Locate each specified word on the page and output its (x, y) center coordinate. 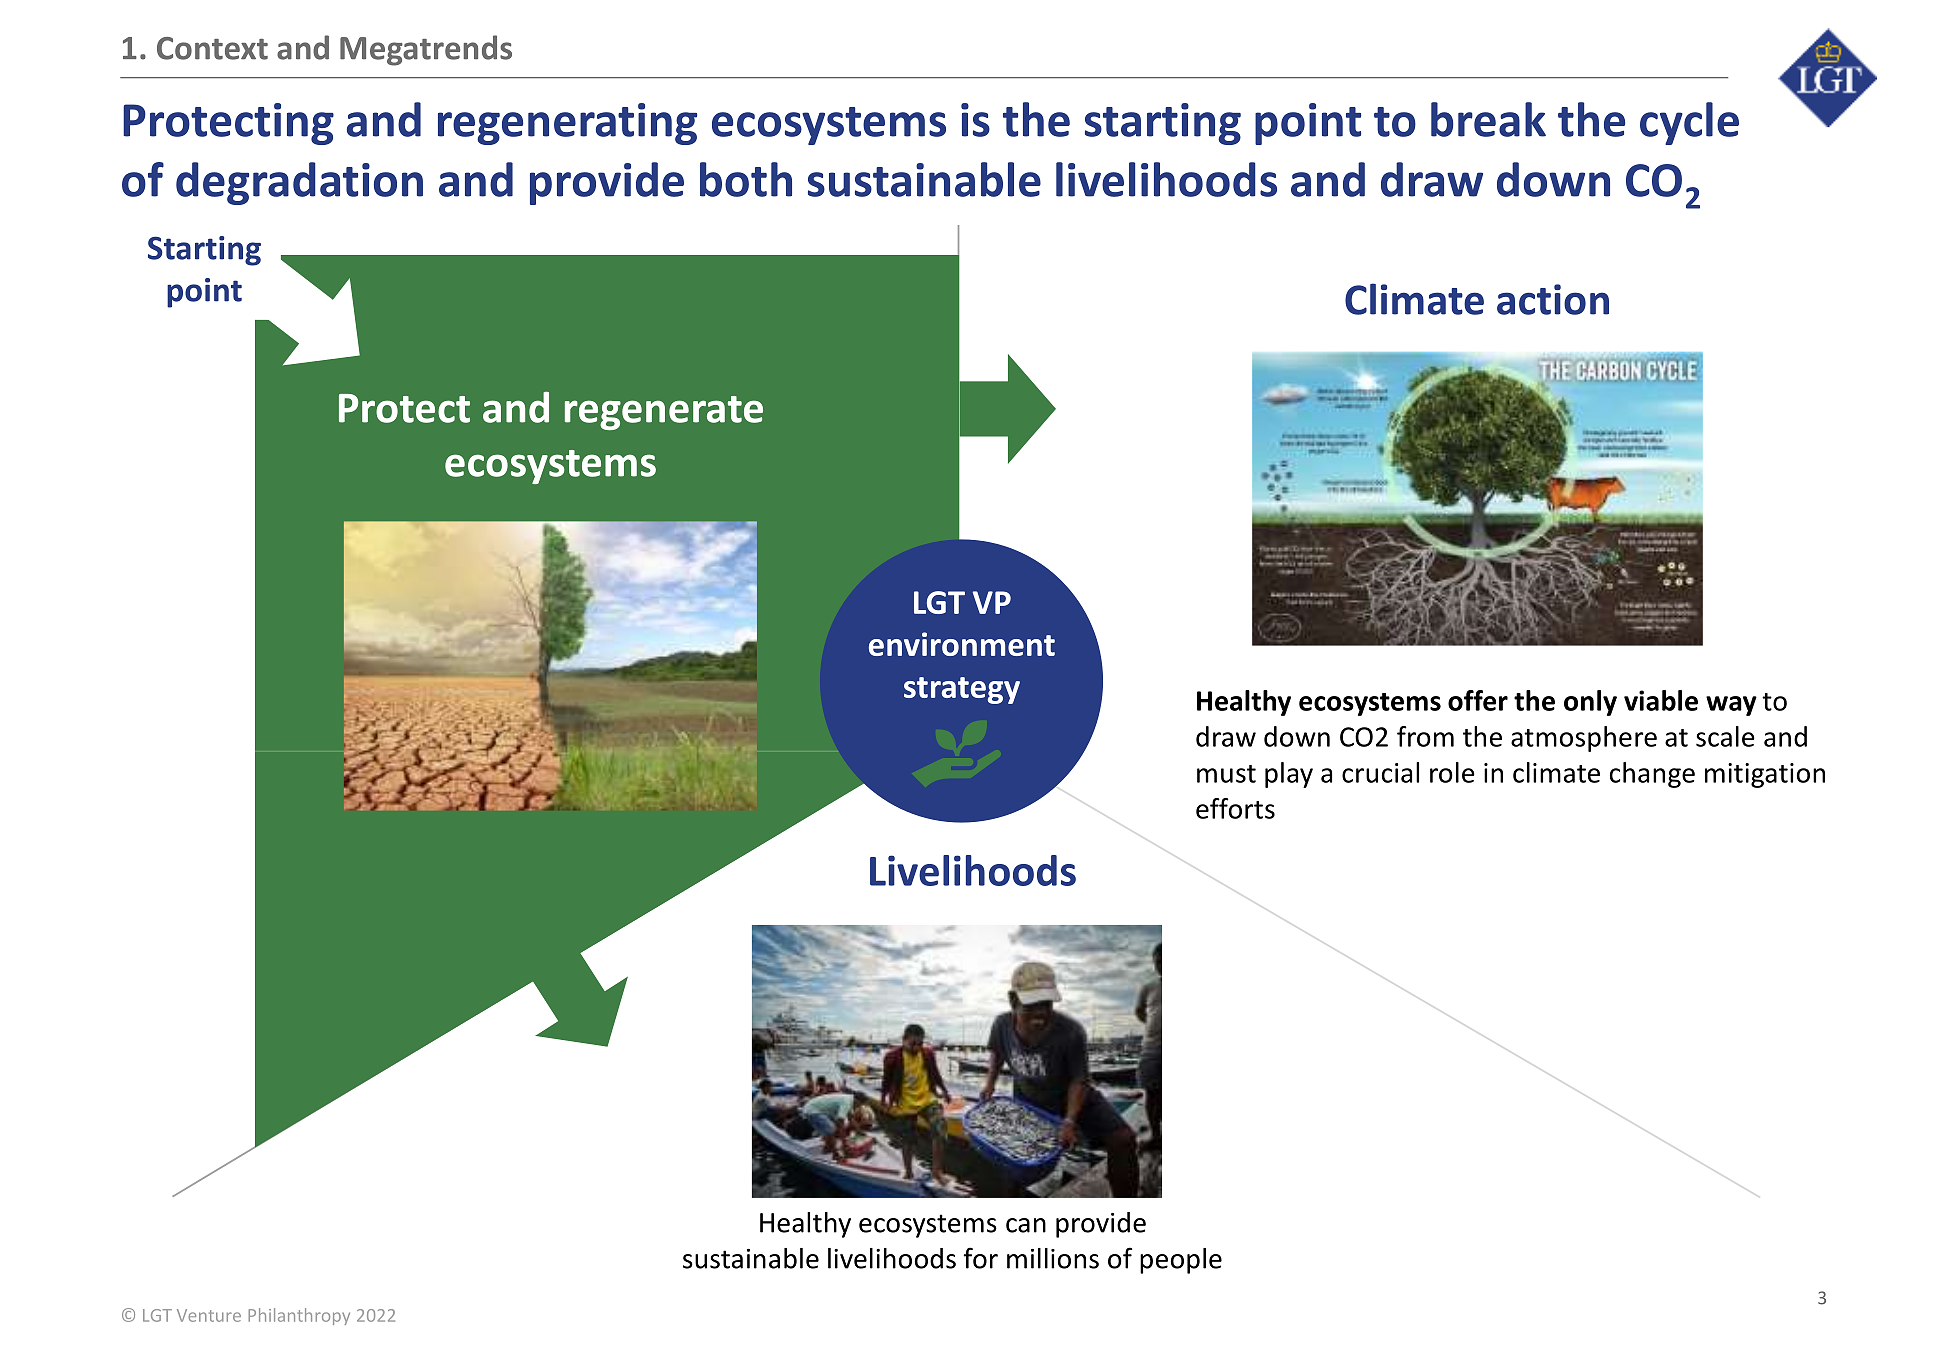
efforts (1235, 808)
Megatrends (426, 50)
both (746, 179)
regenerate (664, 413)
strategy (962, 690)
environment (962, 644)
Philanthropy (299, 1316)
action (1553, 299)
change (1652, 775)
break (1488, 119)
